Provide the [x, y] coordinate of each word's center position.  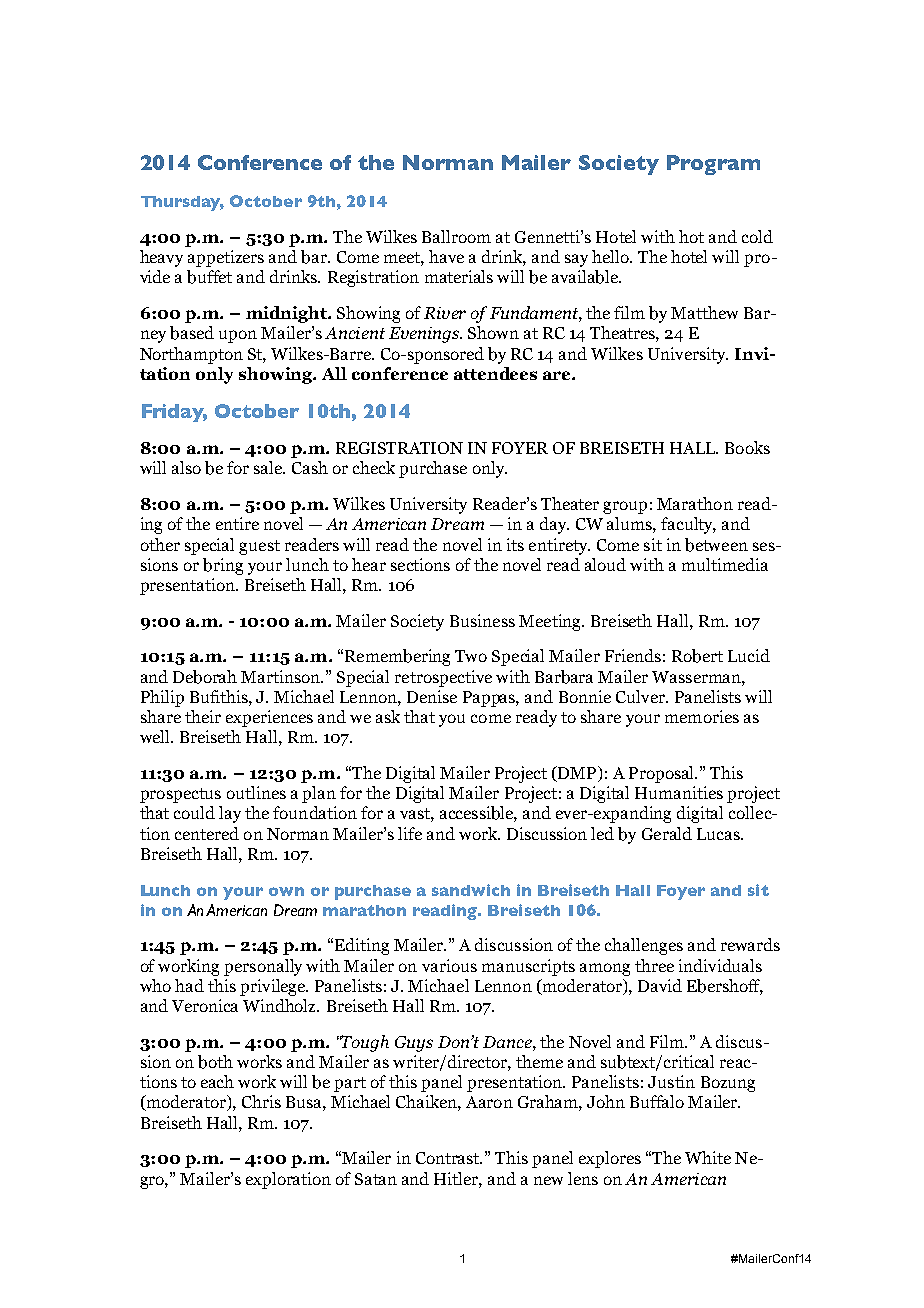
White [708, 1157]
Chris [261, 1101]
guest [259, 547]
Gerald [667, 833]
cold [757, 236]
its [515, 544]
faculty [688, 525]
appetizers [226, 258]
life [410, 833]
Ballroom [456, 236]
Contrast [449, 1158]
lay [230, 814]
